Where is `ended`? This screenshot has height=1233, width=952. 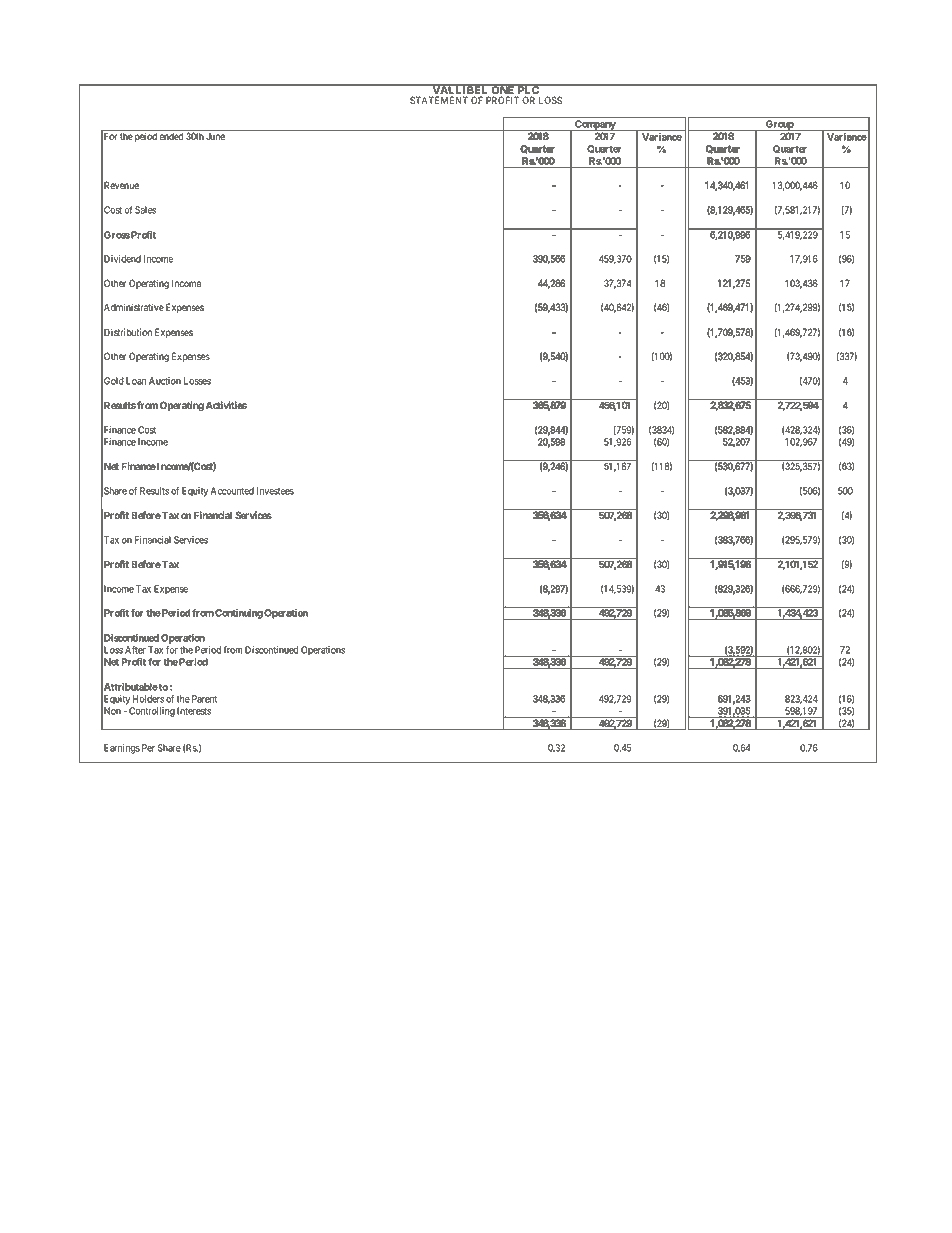 ended is located at coordinates (171, 136).
